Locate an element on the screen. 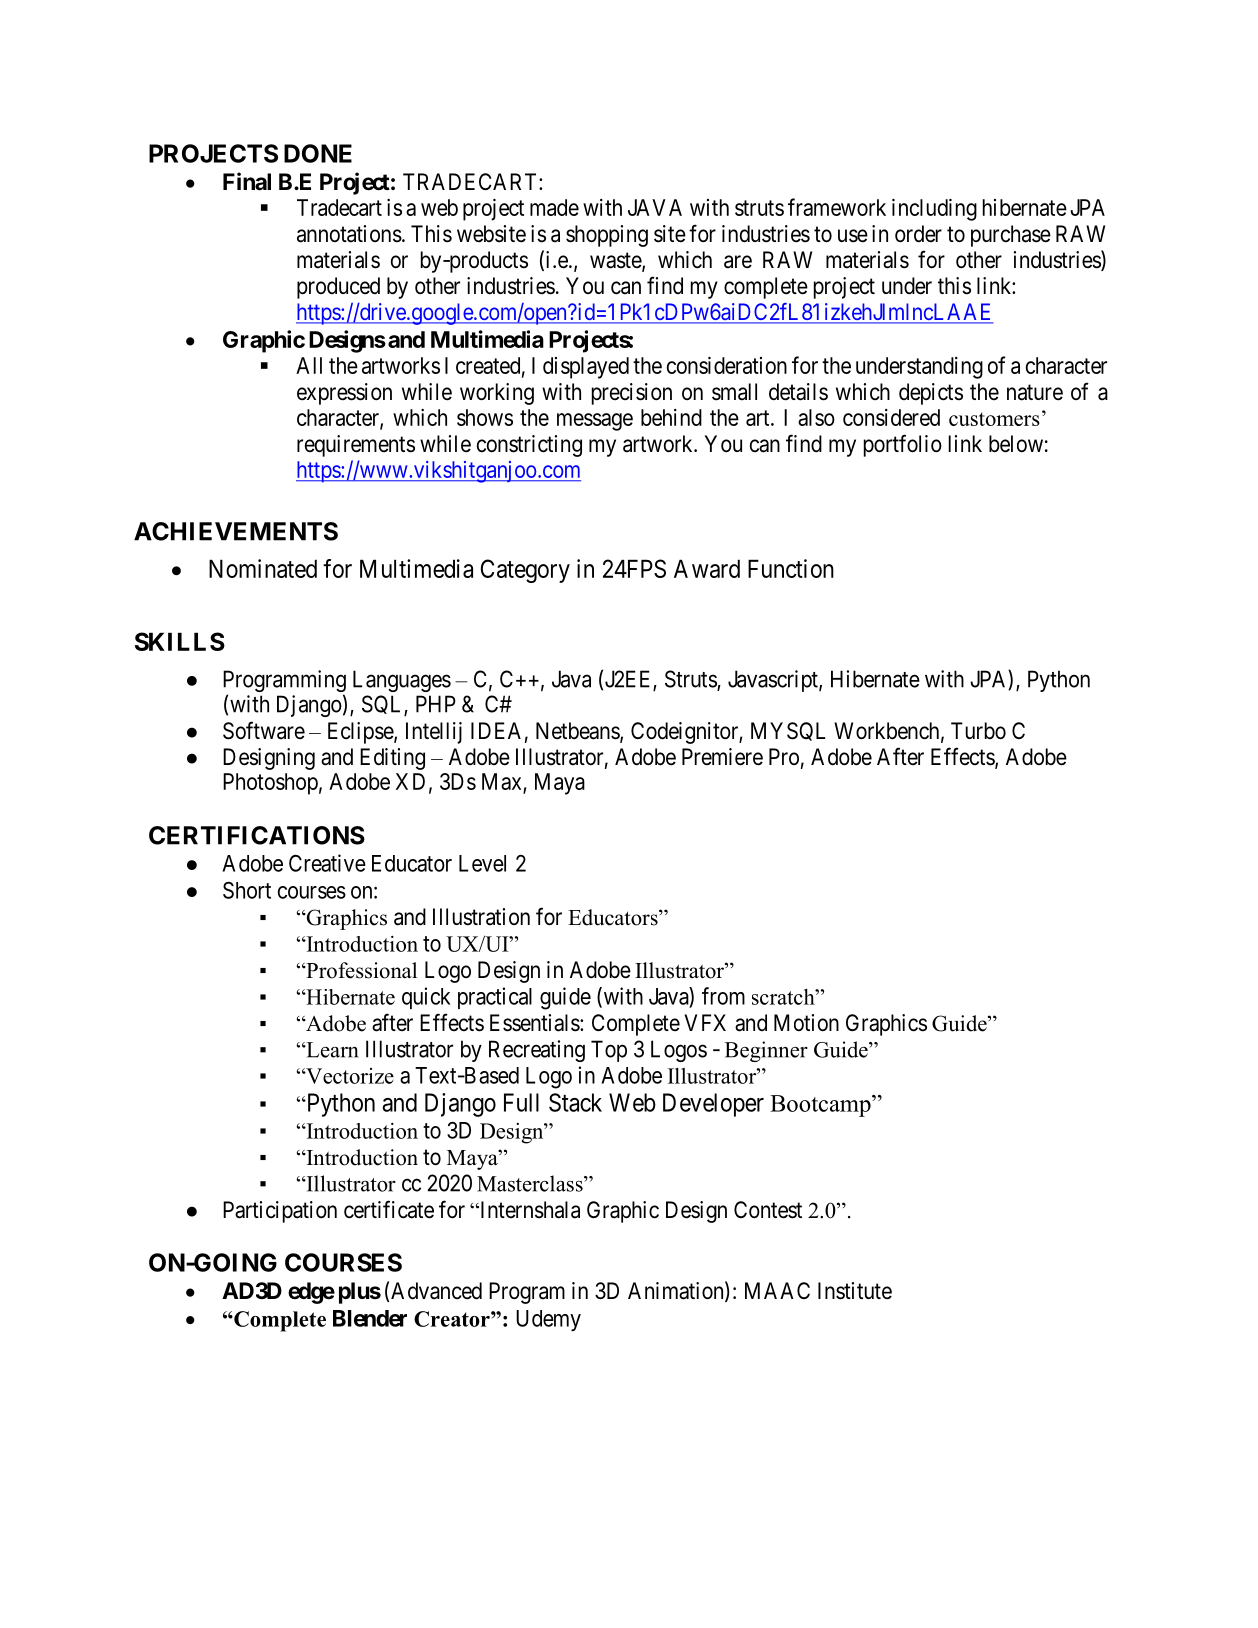 This screenshot has height=1628, width=1258. quick is located at coordinates (426, 998).
